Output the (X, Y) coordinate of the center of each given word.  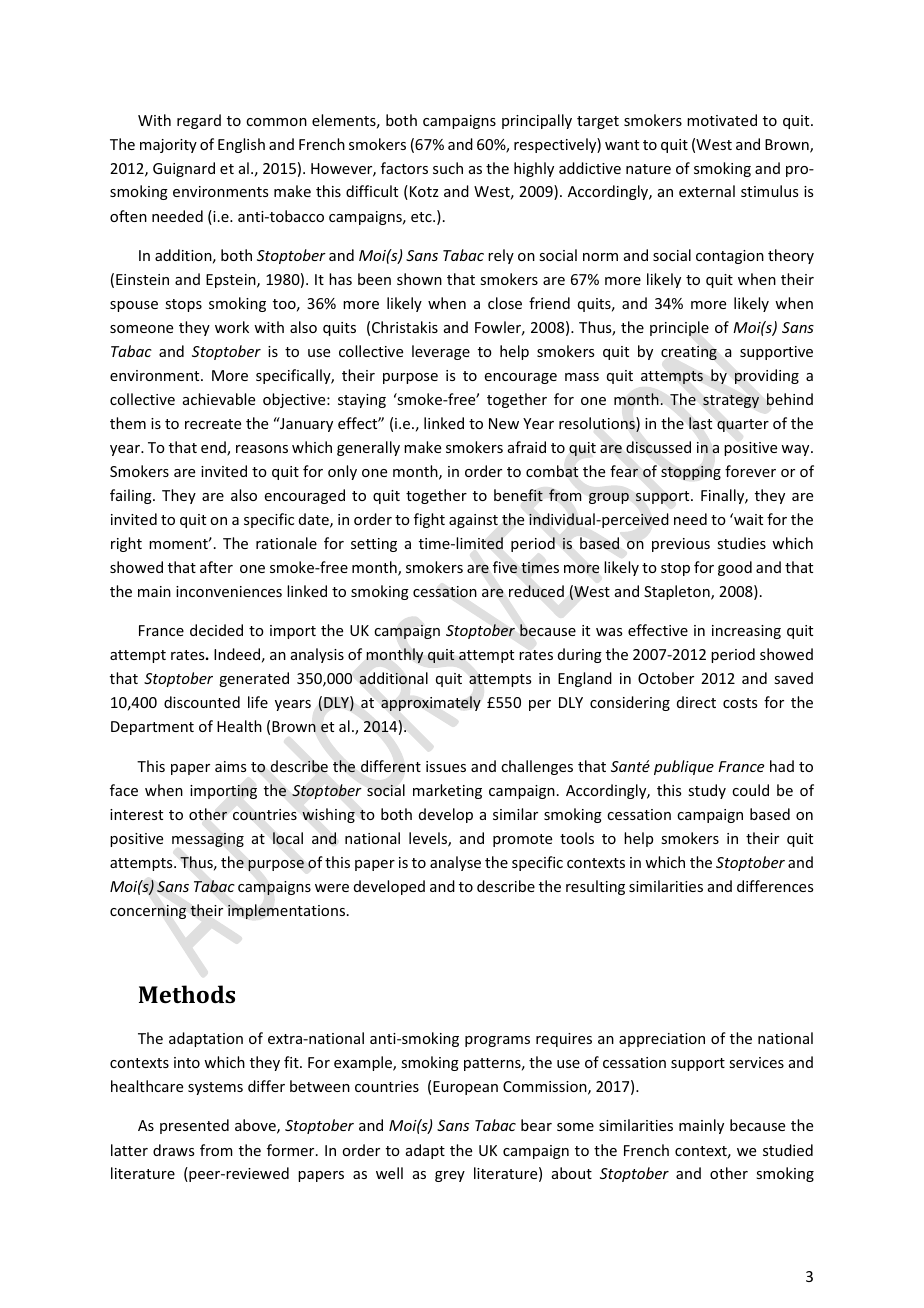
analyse (455, 863)
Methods (187, 994)
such (448, 168)
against (473, 521)
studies (741, 543)
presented (194, 1126)
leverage (441, 352)
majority (168, 146)
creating (689, 353)
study (707, 791)
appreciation (662, 1040)
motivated (722, 120)
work (232, 327)
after (216, 567)
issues (446, 766)
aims (230, 766)
